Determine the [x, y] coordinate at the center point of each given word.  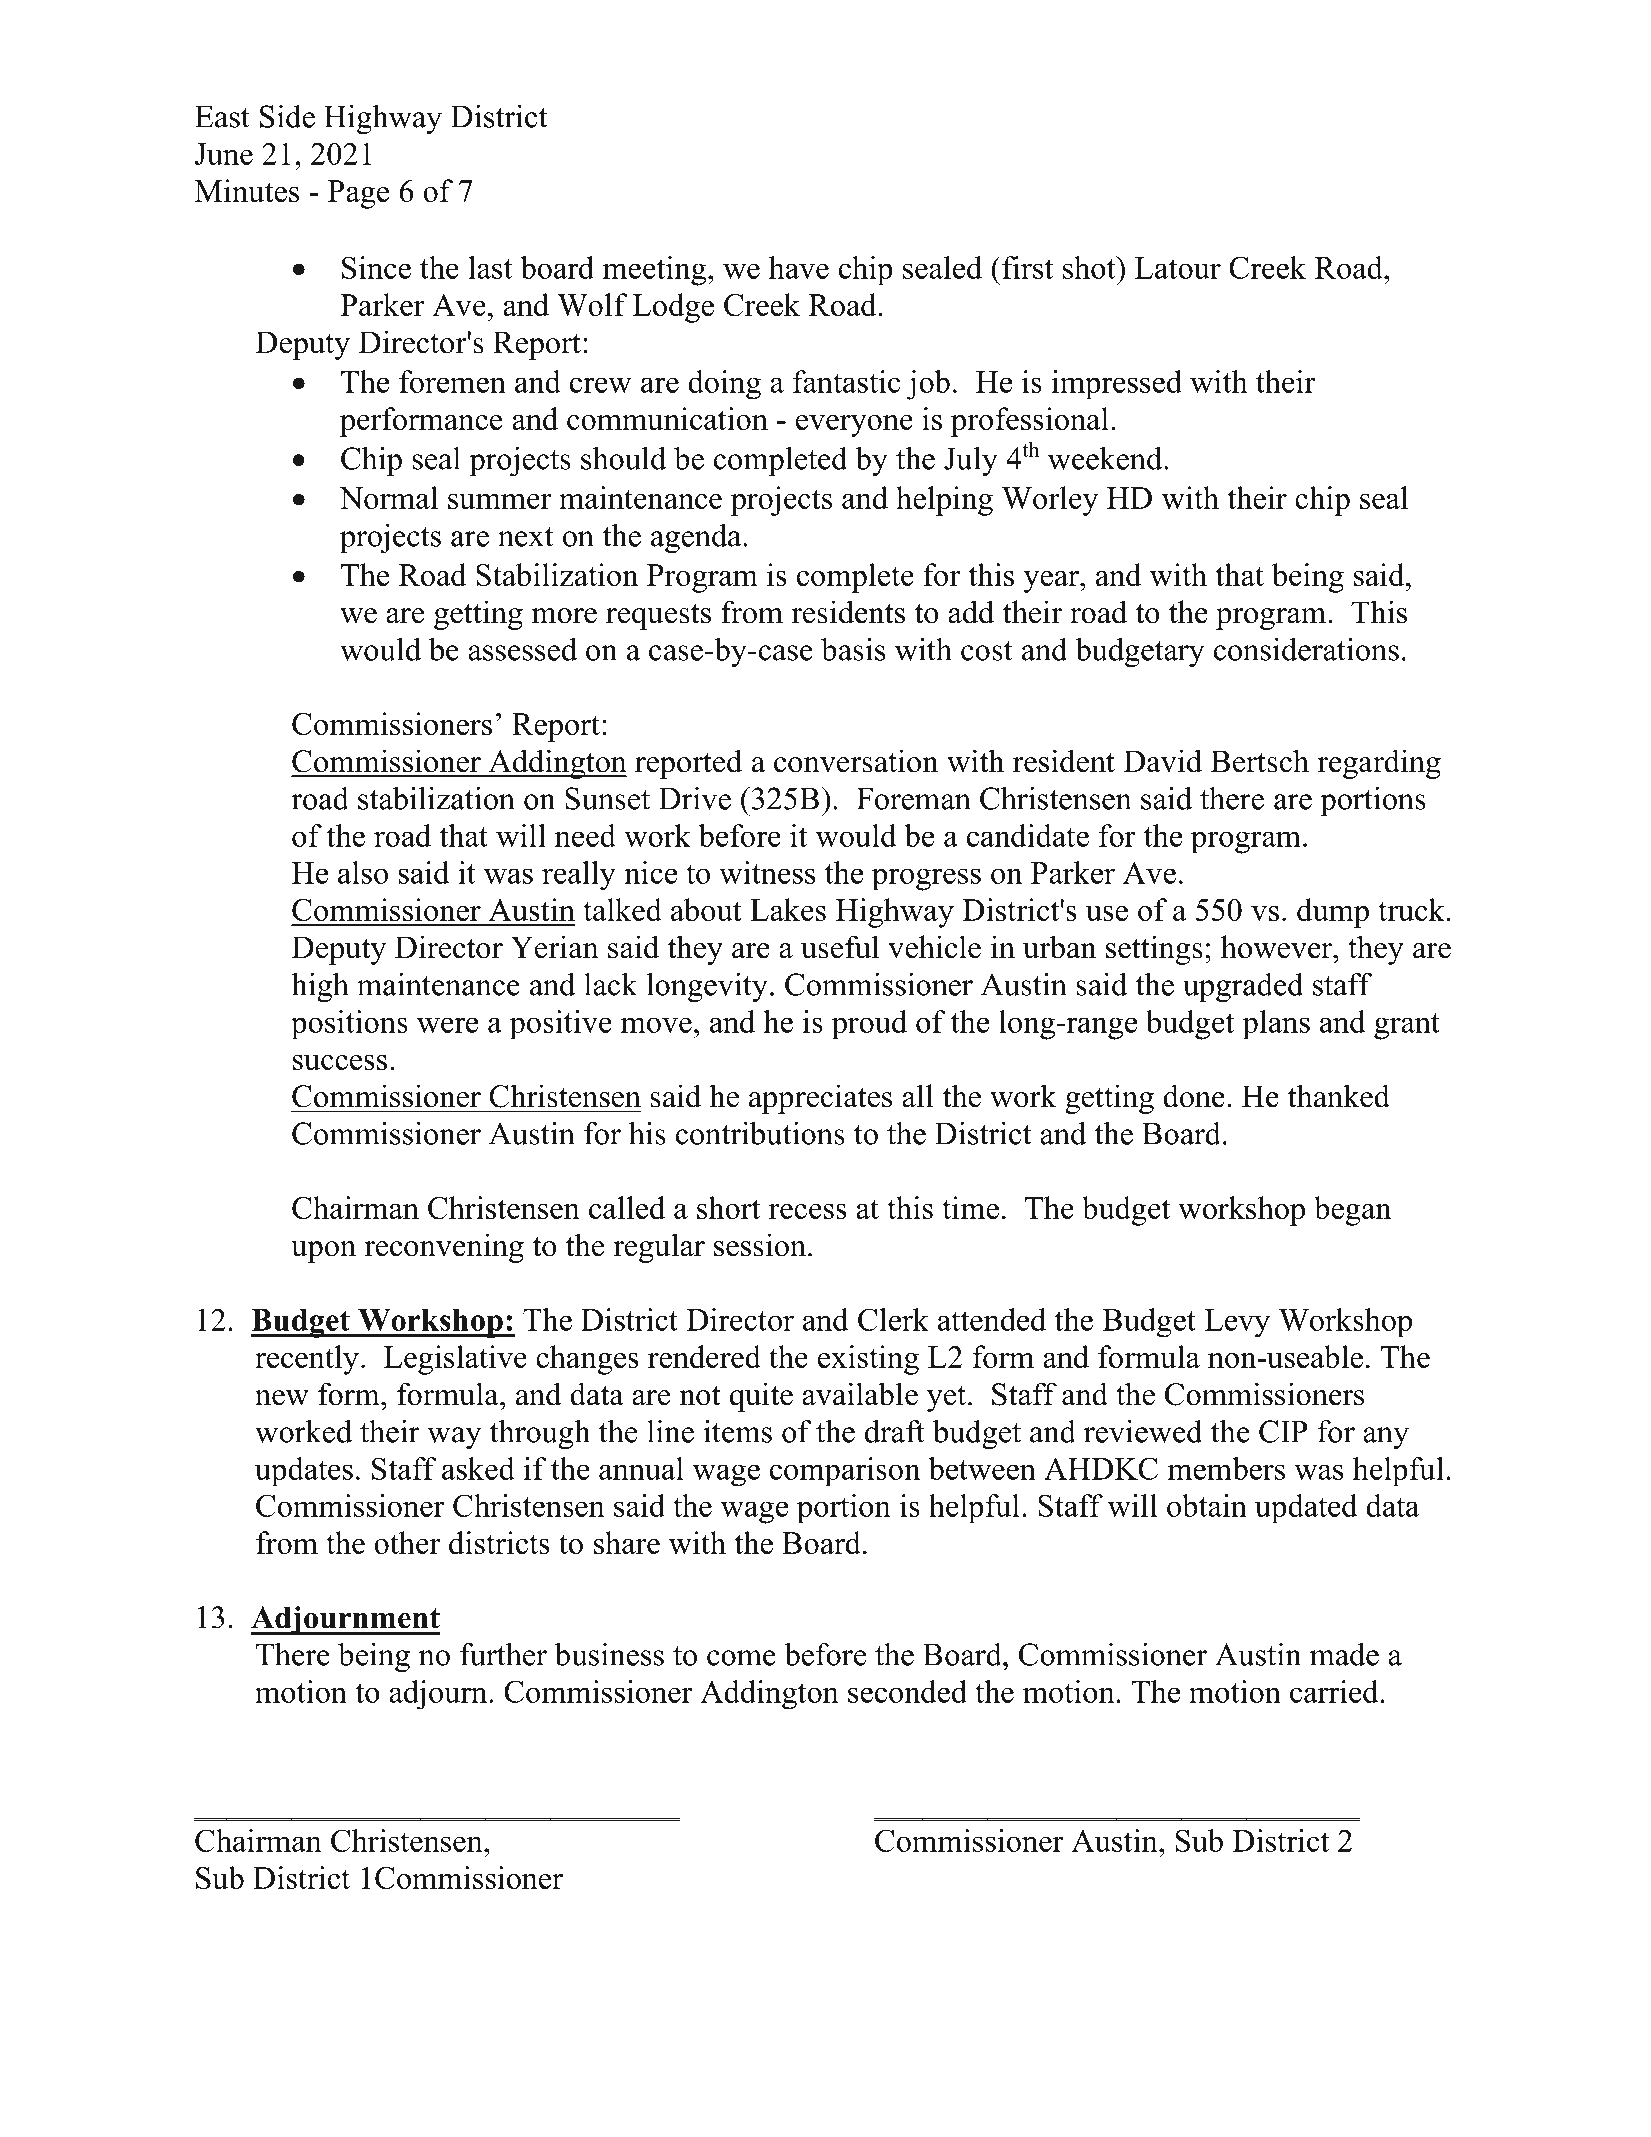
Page [358, 194]
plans [1276, 1025]
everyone [854, 426]
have [799, 267]
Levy [1237, 1323]
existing [868, 1360]
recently [307, 1360]
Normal [388, 497]
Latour [1178, 268]
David [1162, 761]
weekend [1106, 458]
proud [869, 1025]
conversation [856, 761]
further [503, 1654]
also [363, 872]
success [340, 1062]
